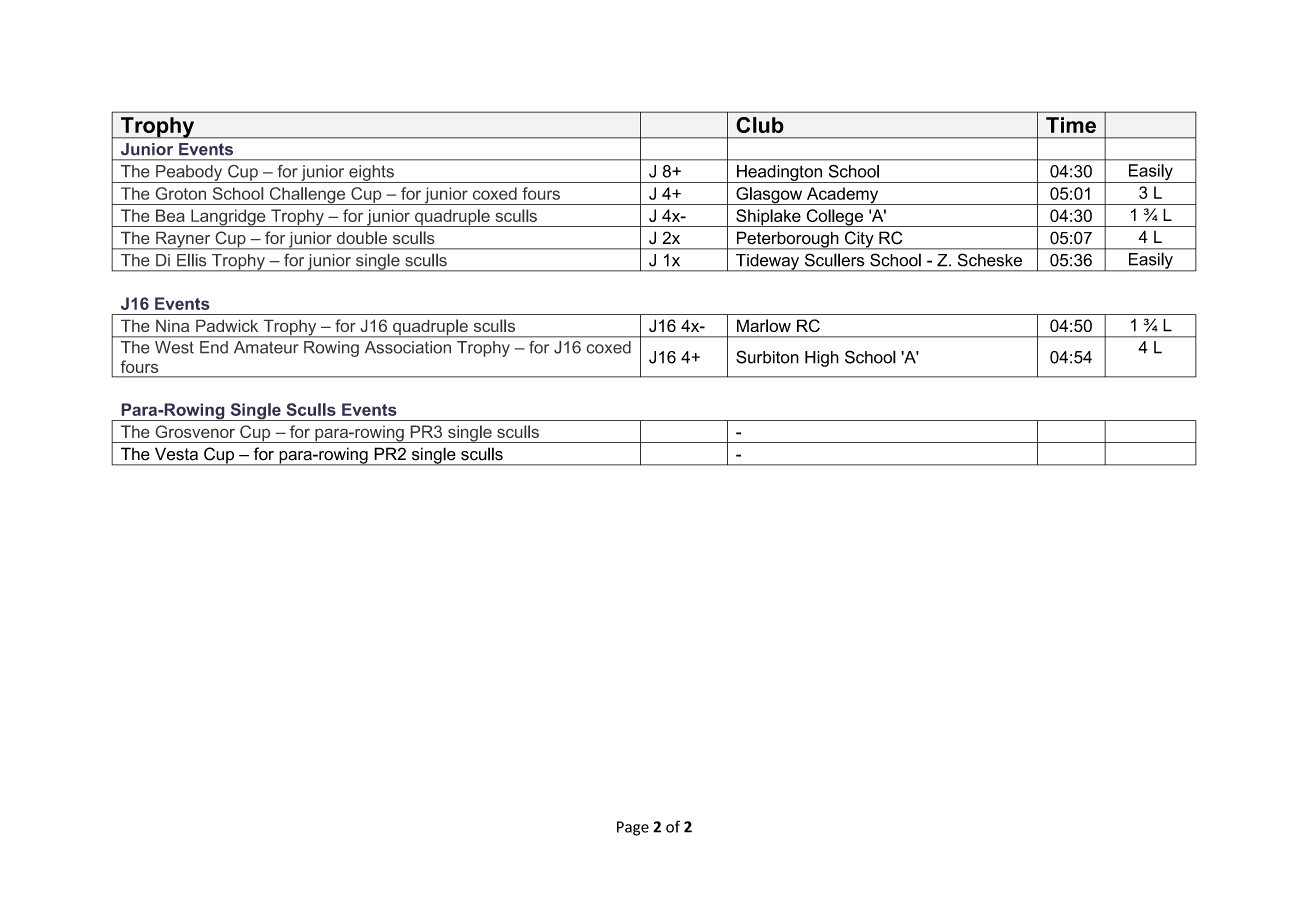 The height and width of the document is (924, 1308). What do you see at coordinates (191, 260) in the document?
I see `Ellis` at bounding box center [191, 260].
